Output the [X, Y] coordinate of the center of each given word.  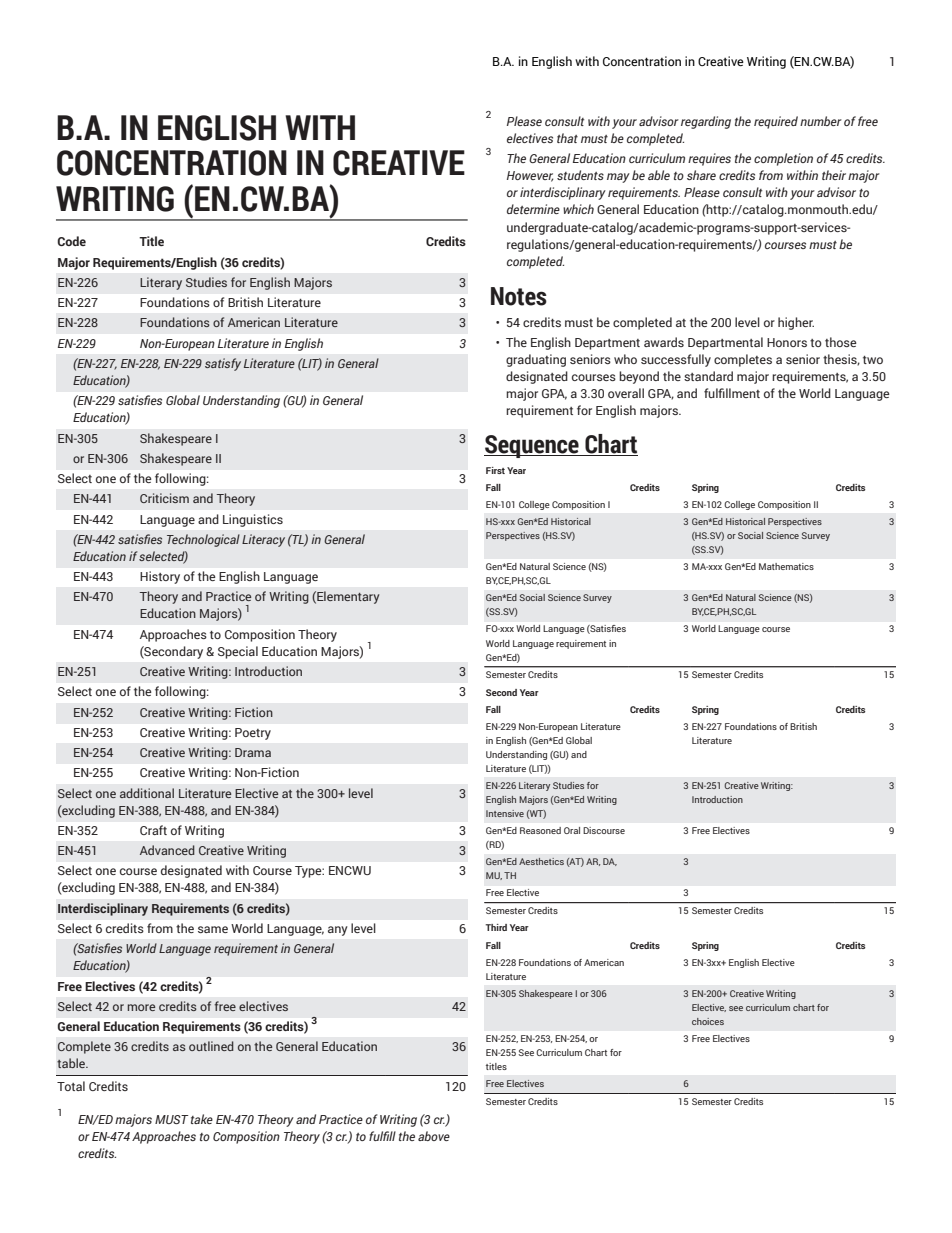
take [202, 1119]
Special [238, 652]
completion [783, 159]
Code [71, 241]
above [434, 1136]
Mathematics [786, 566]
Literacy [263, 540]
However [530, 176]
